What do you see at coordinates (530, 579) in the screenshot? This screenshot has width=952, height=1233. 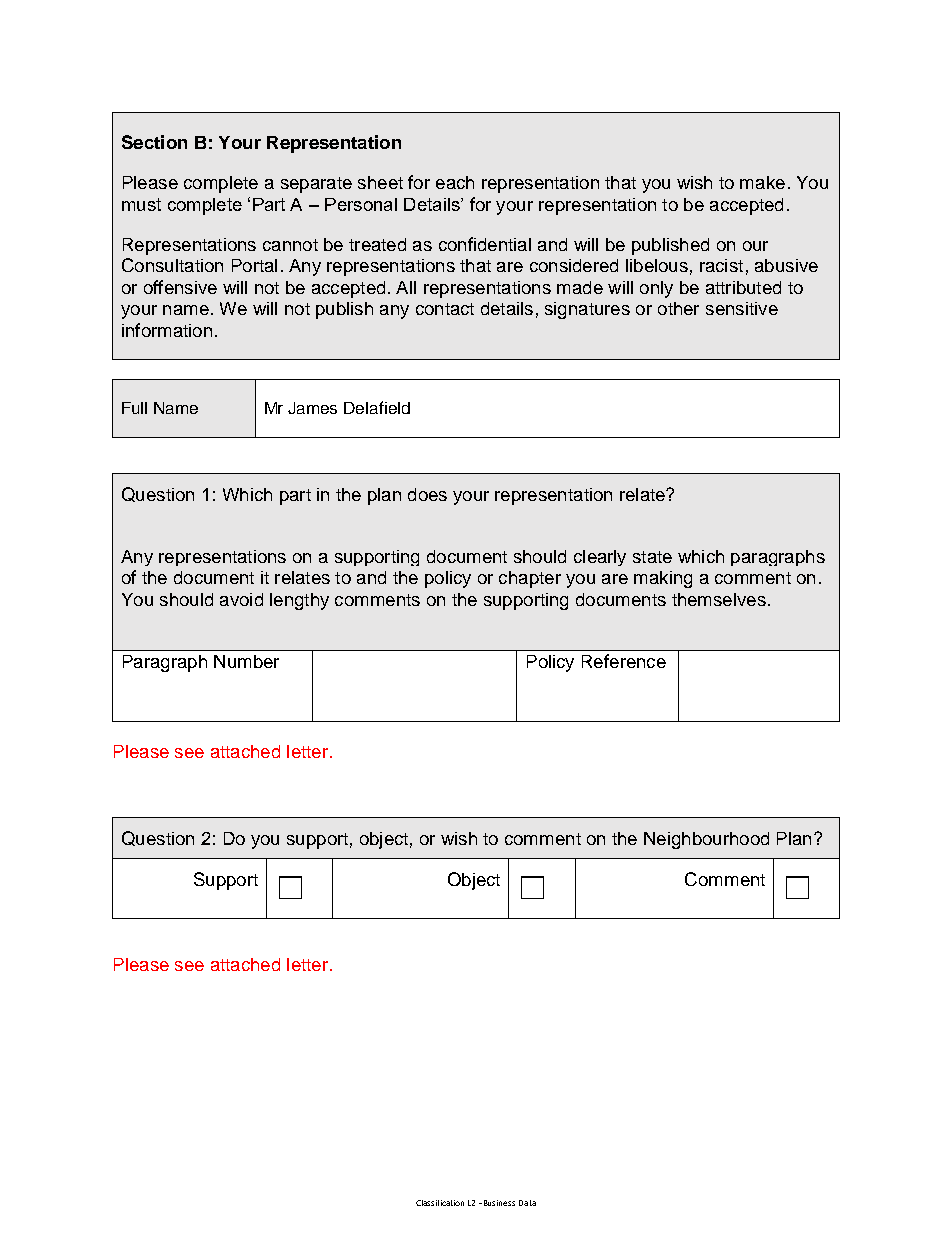 I see `chapter` at bounding box center [530, 579].
